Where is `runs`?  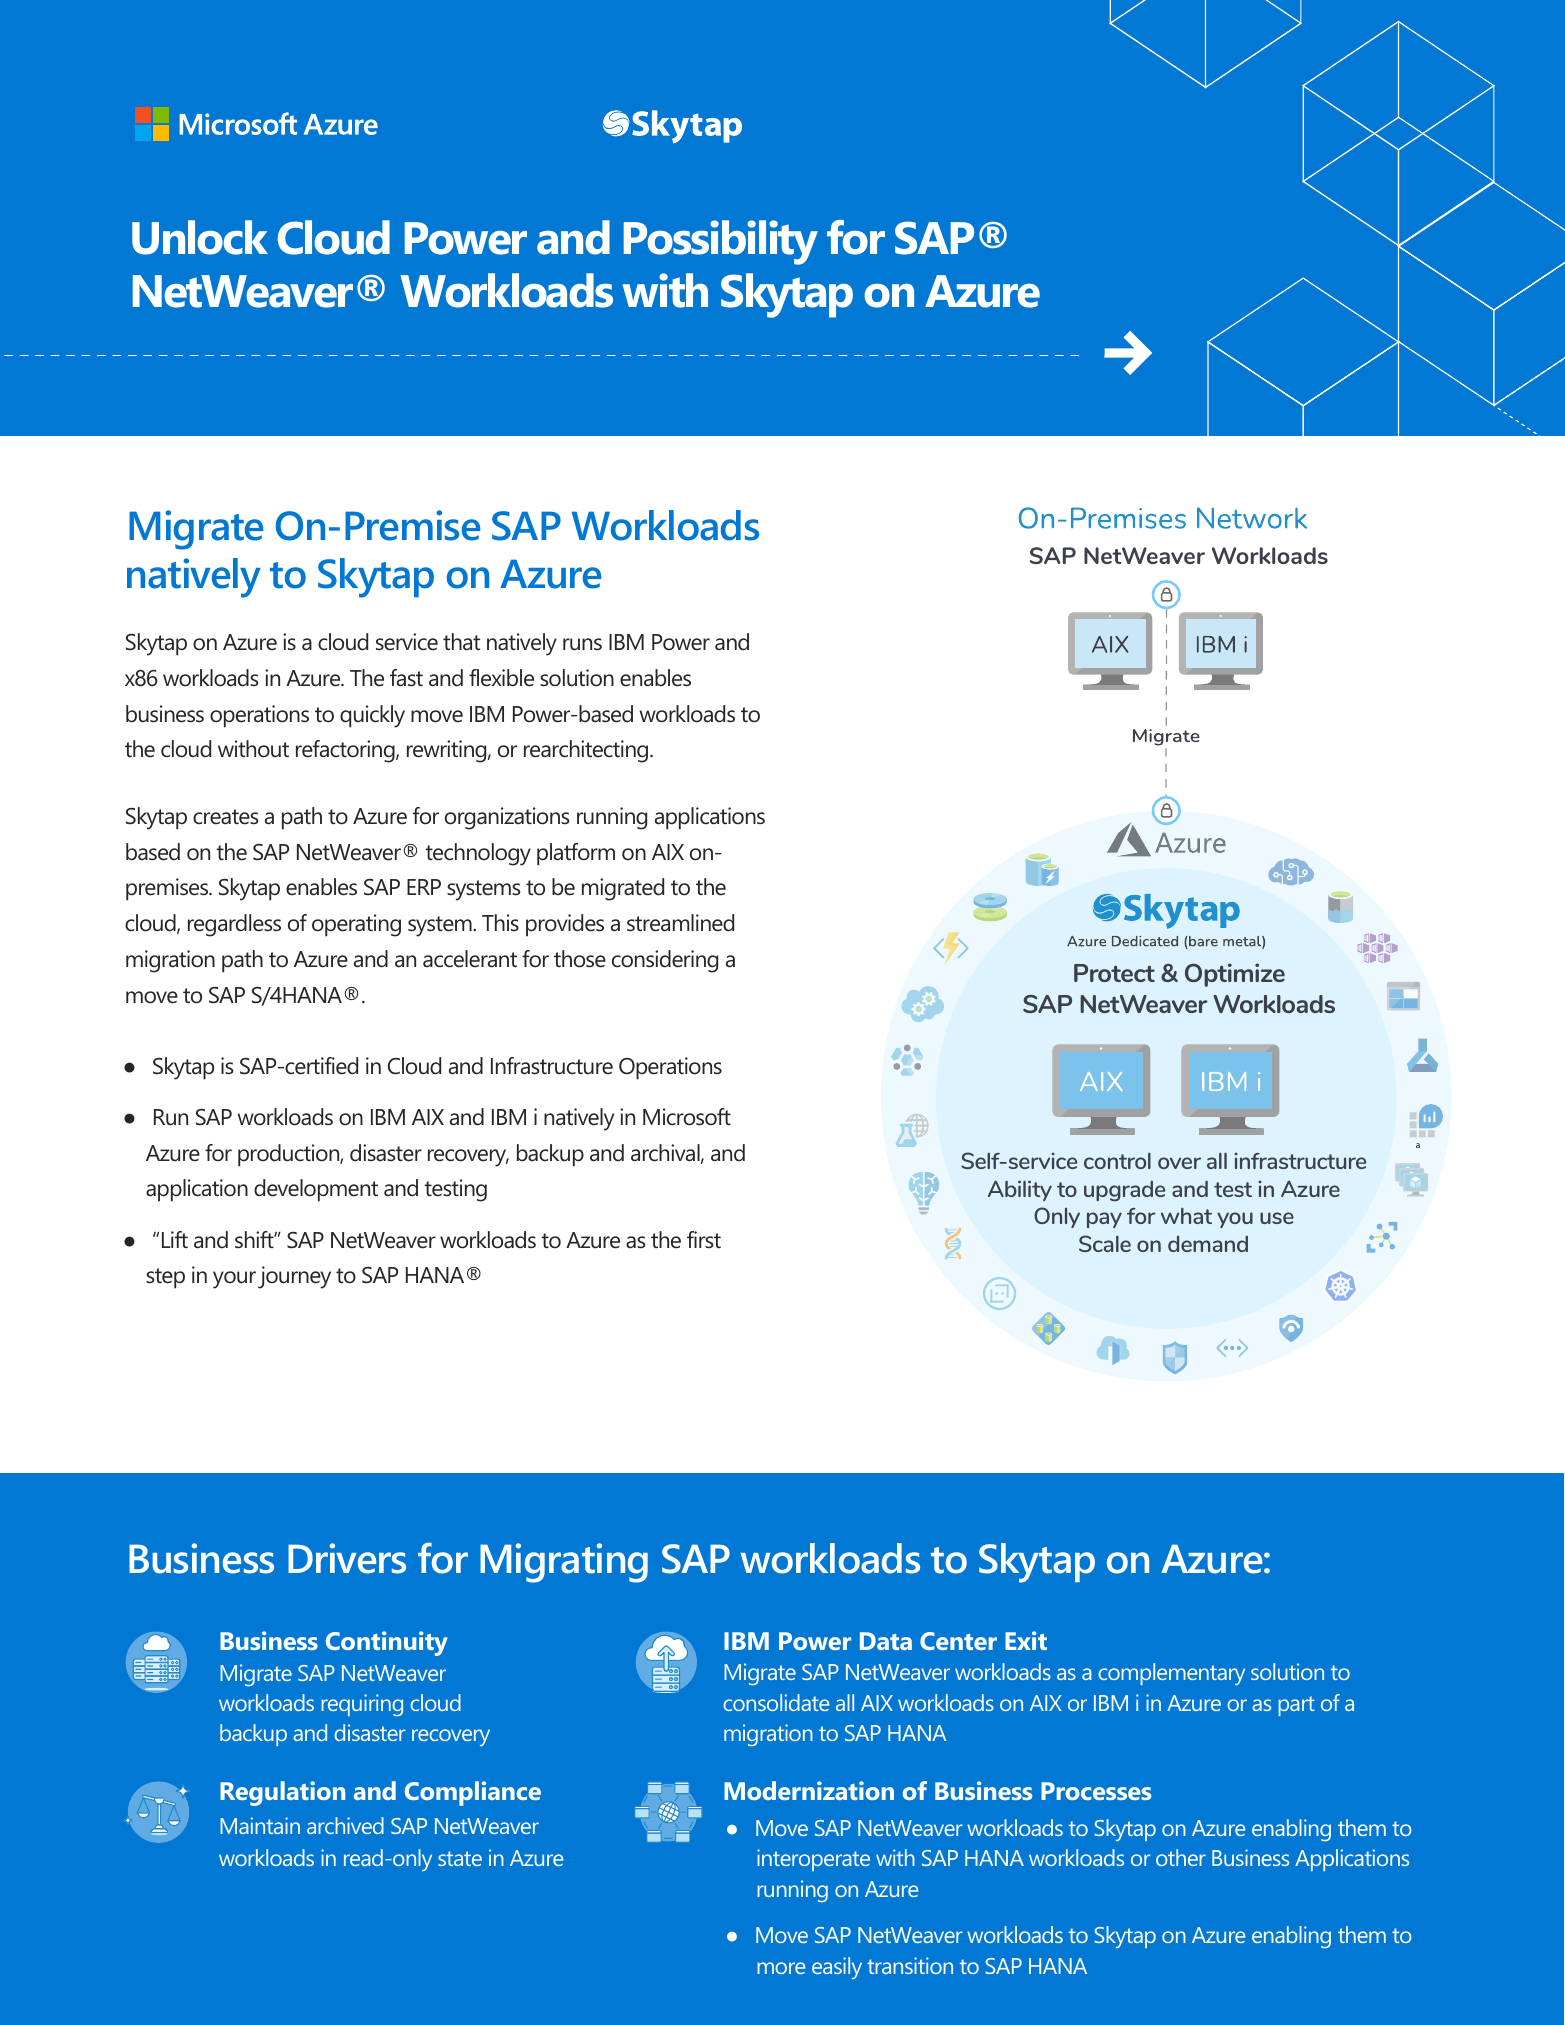 runs is located at coordinates (582, 644).
